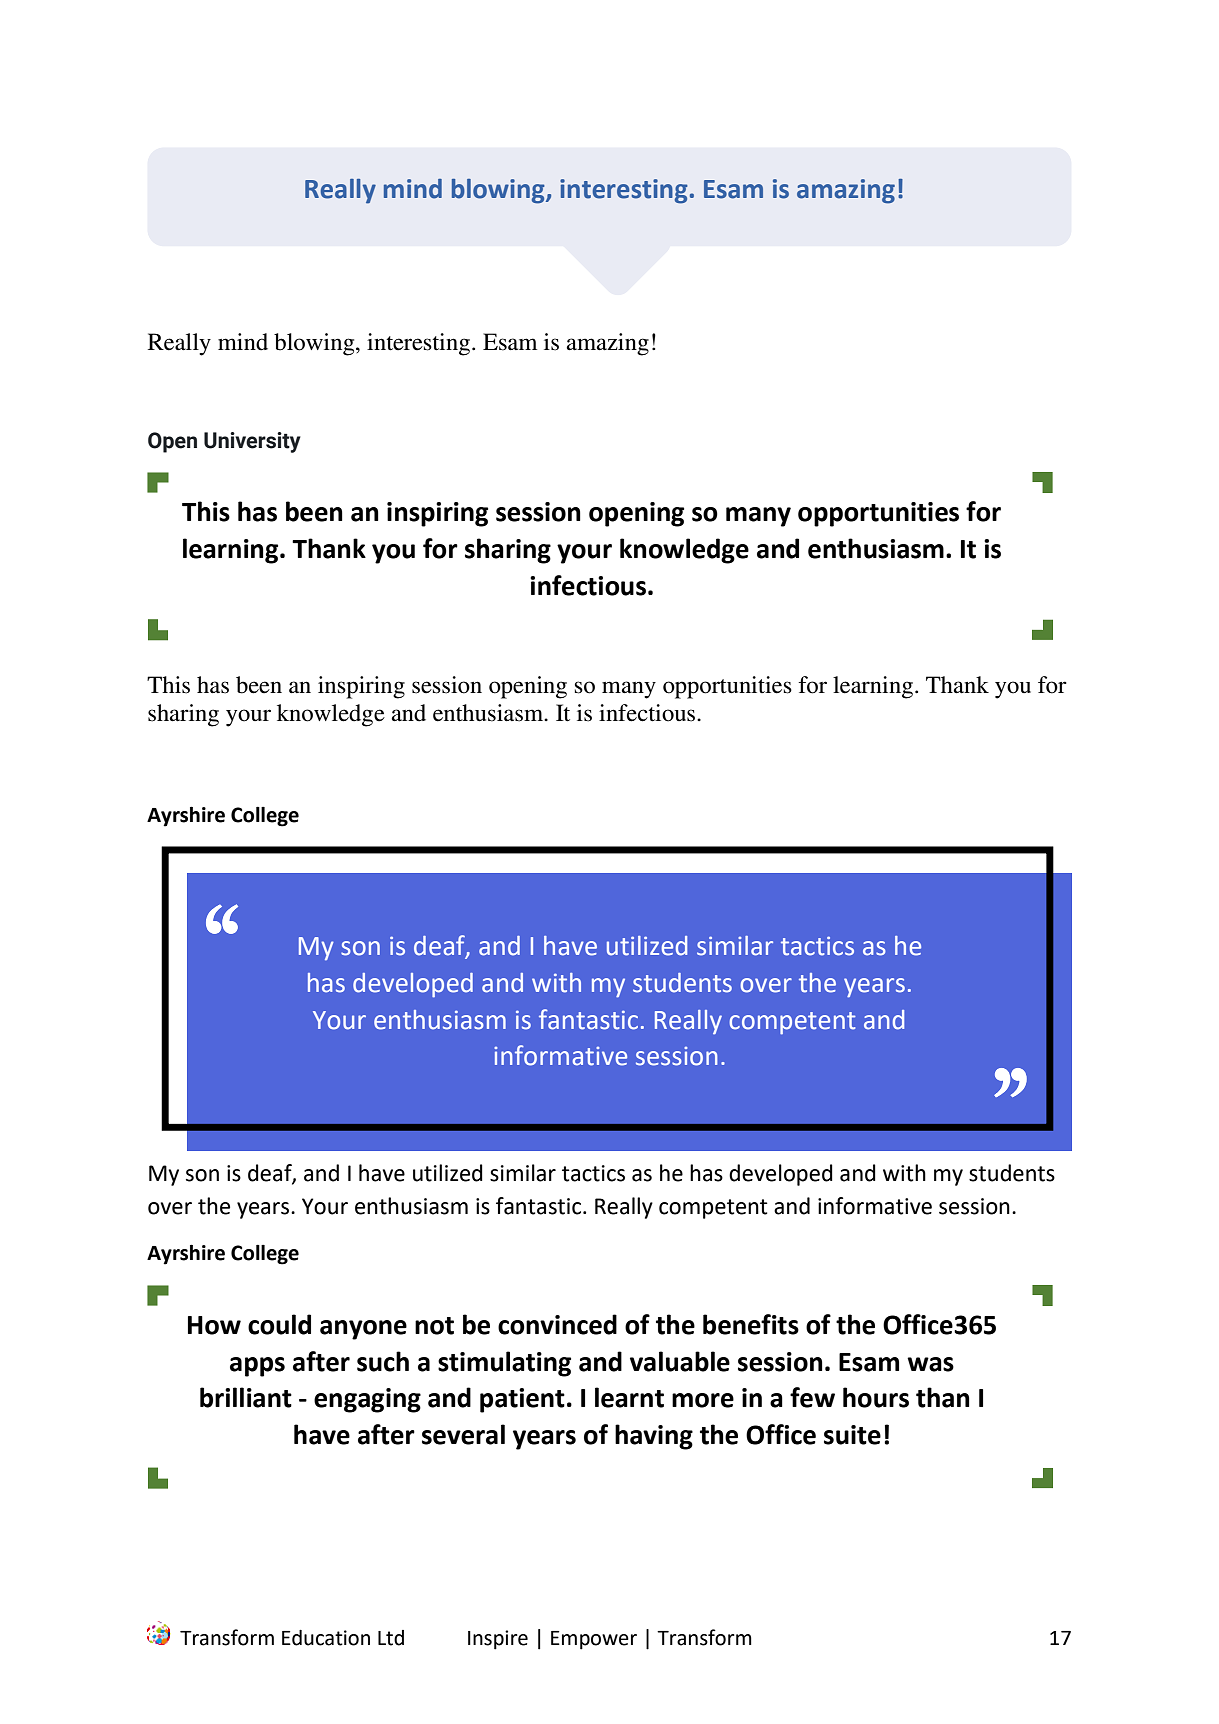 Image resolution: width=1219 pixels, height=1724 pixels. Describe the element at coordinates (557, 1324) in the page. I see `convinced` at that location.
